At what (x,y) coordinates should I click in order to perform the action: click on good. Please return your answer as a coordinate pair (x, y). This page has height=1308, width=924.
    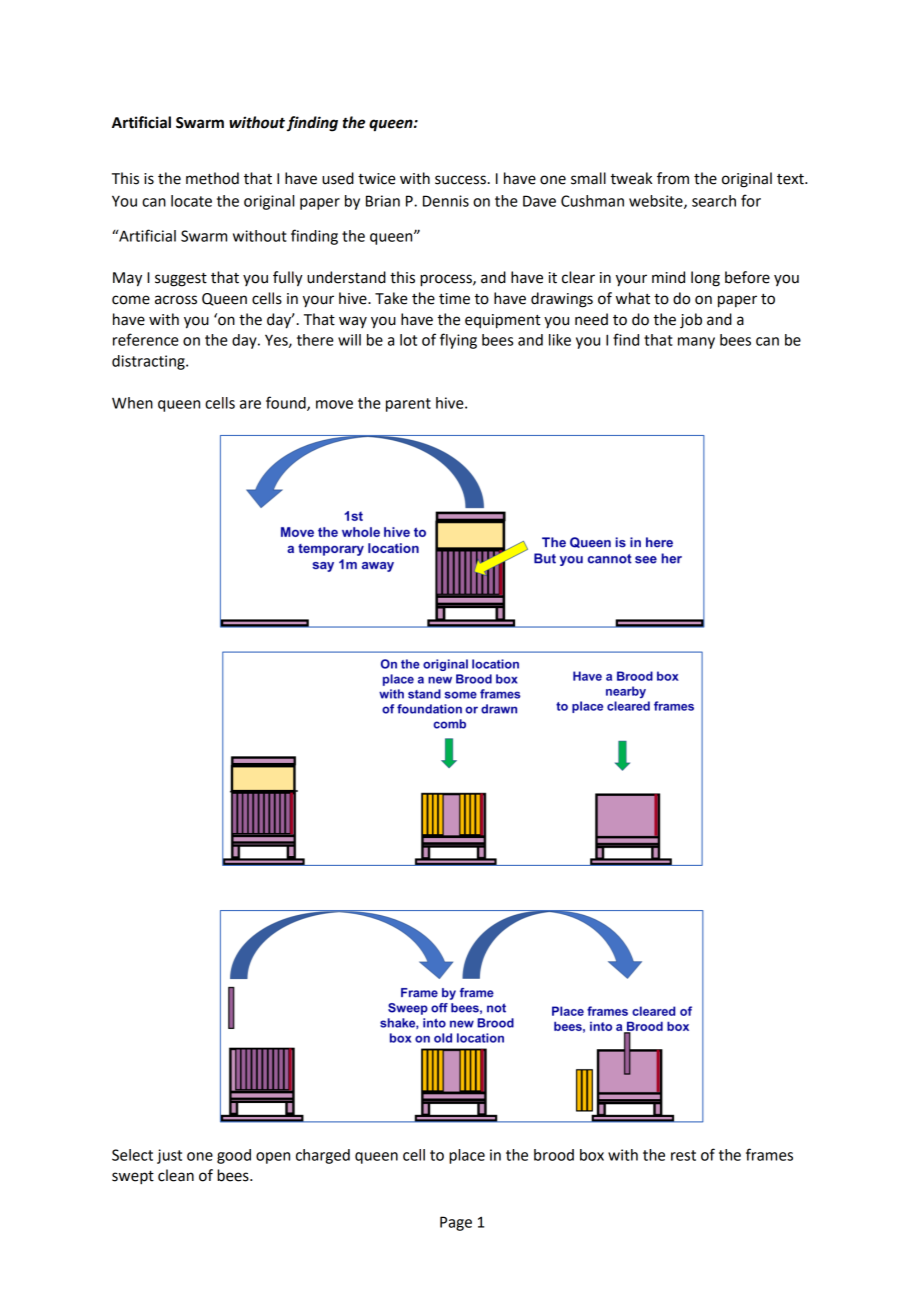
    Looking at the image, I should click on (234, 1156).
